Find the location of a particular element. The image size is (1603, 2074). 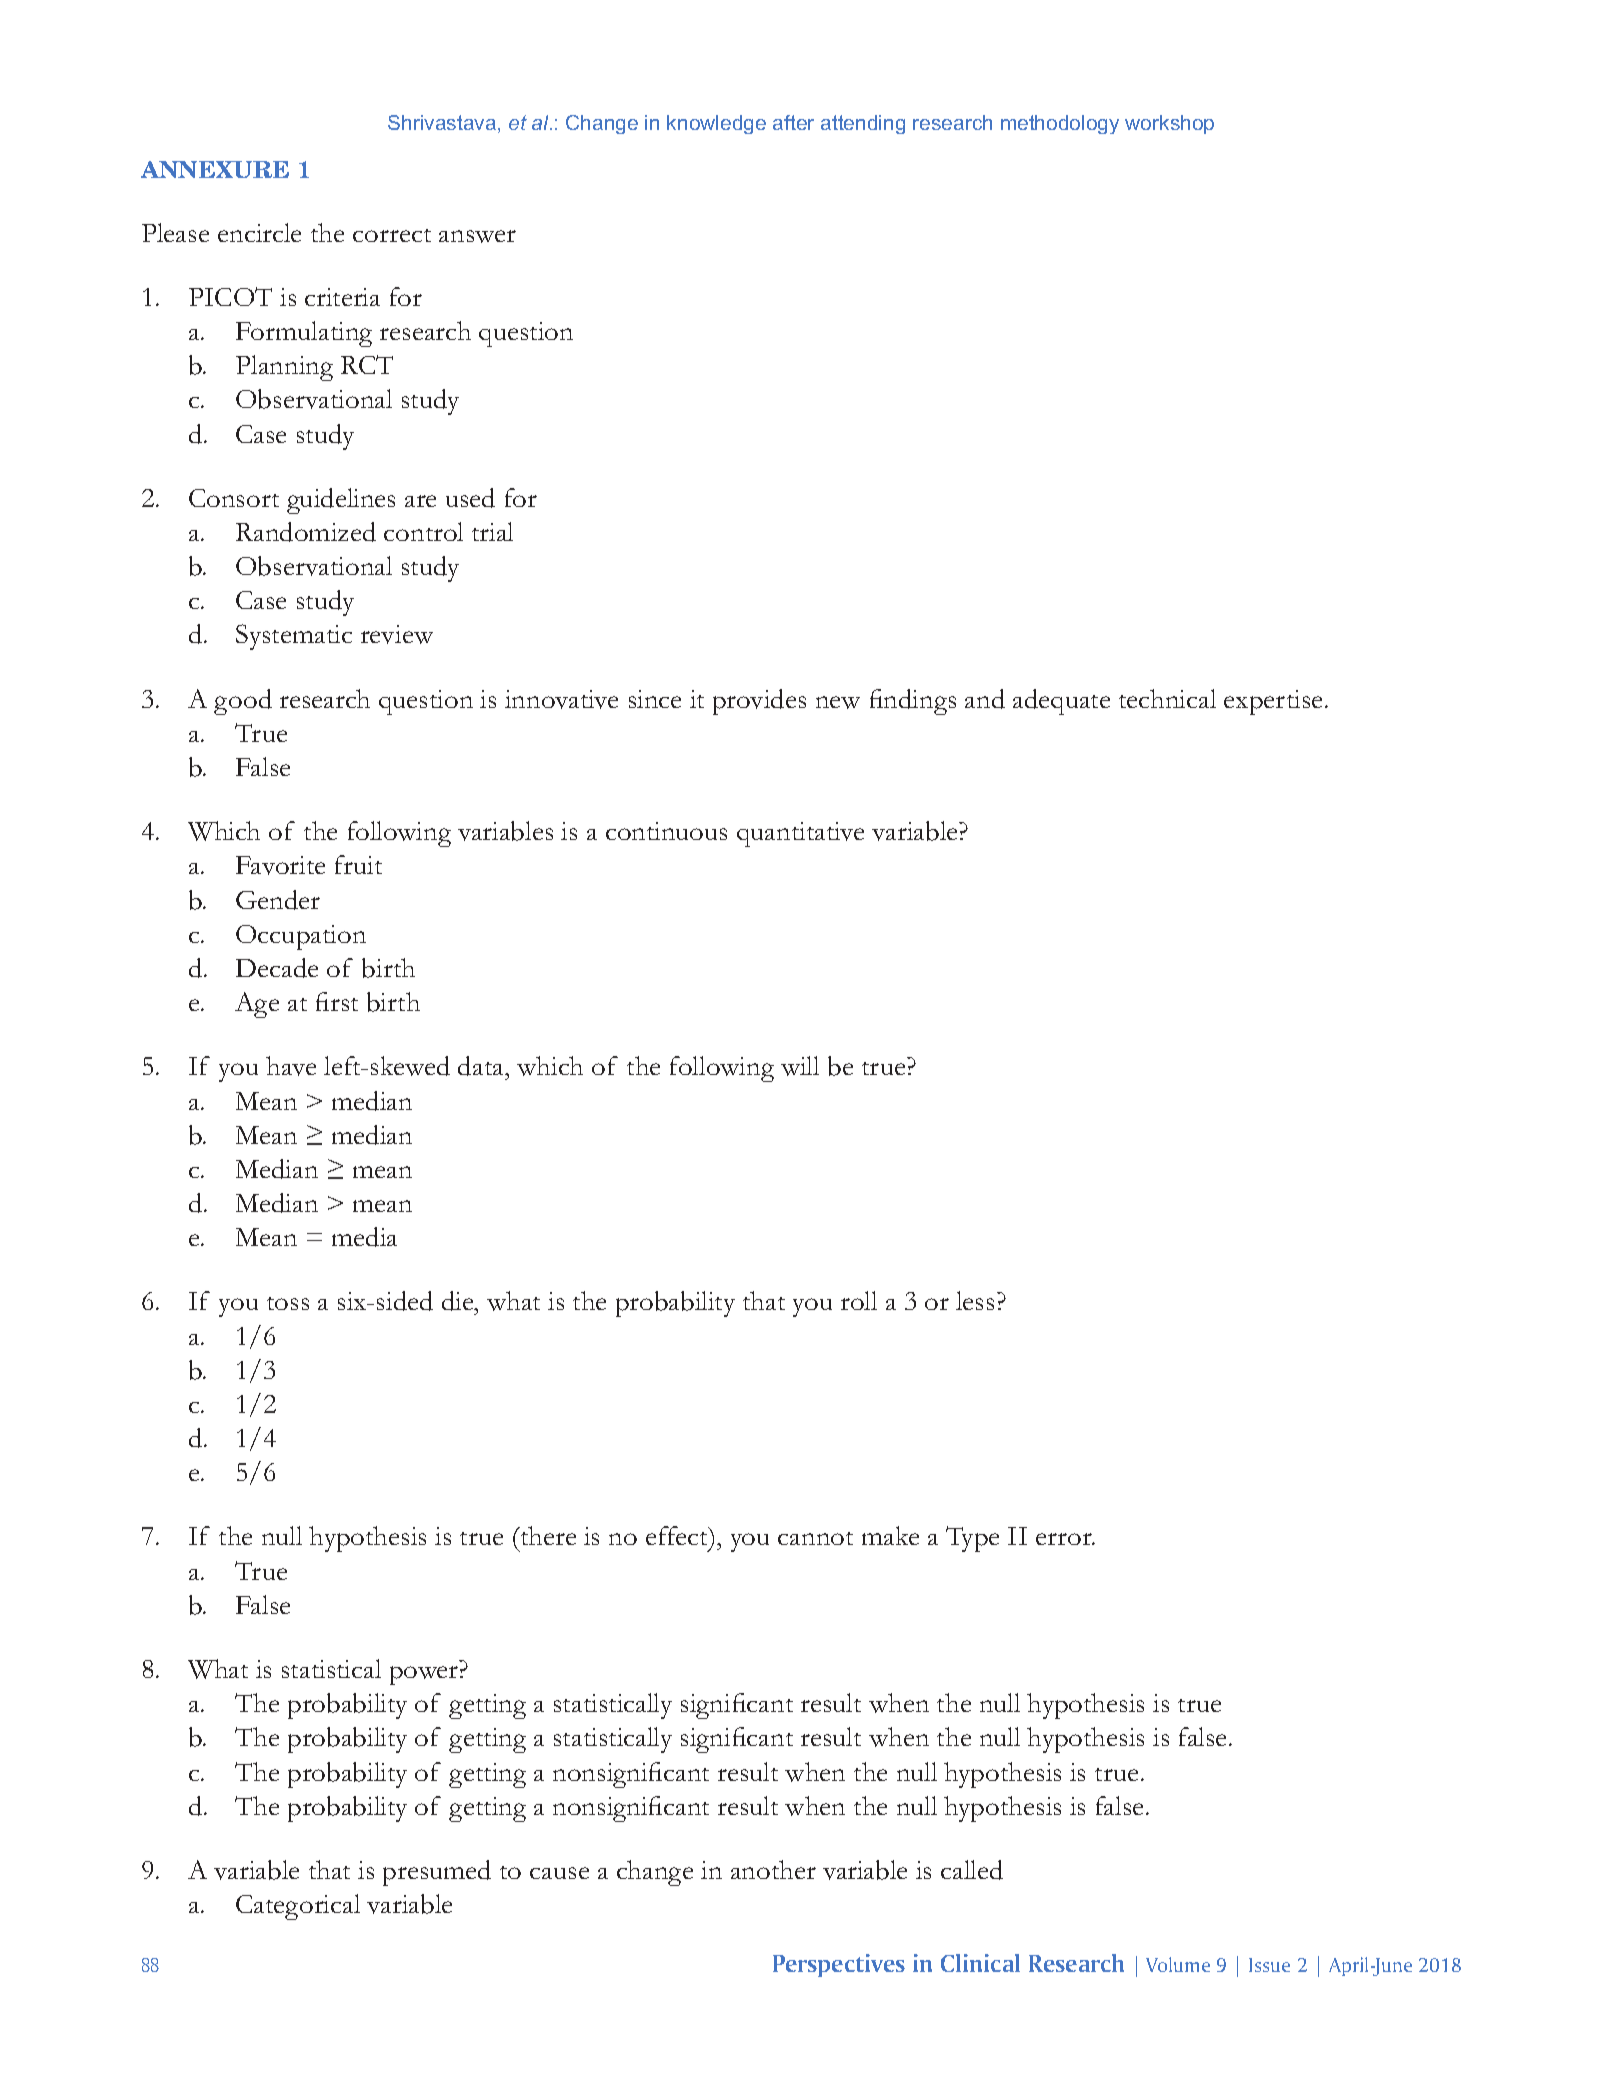

encircle is located at coordinates (259, 232).
